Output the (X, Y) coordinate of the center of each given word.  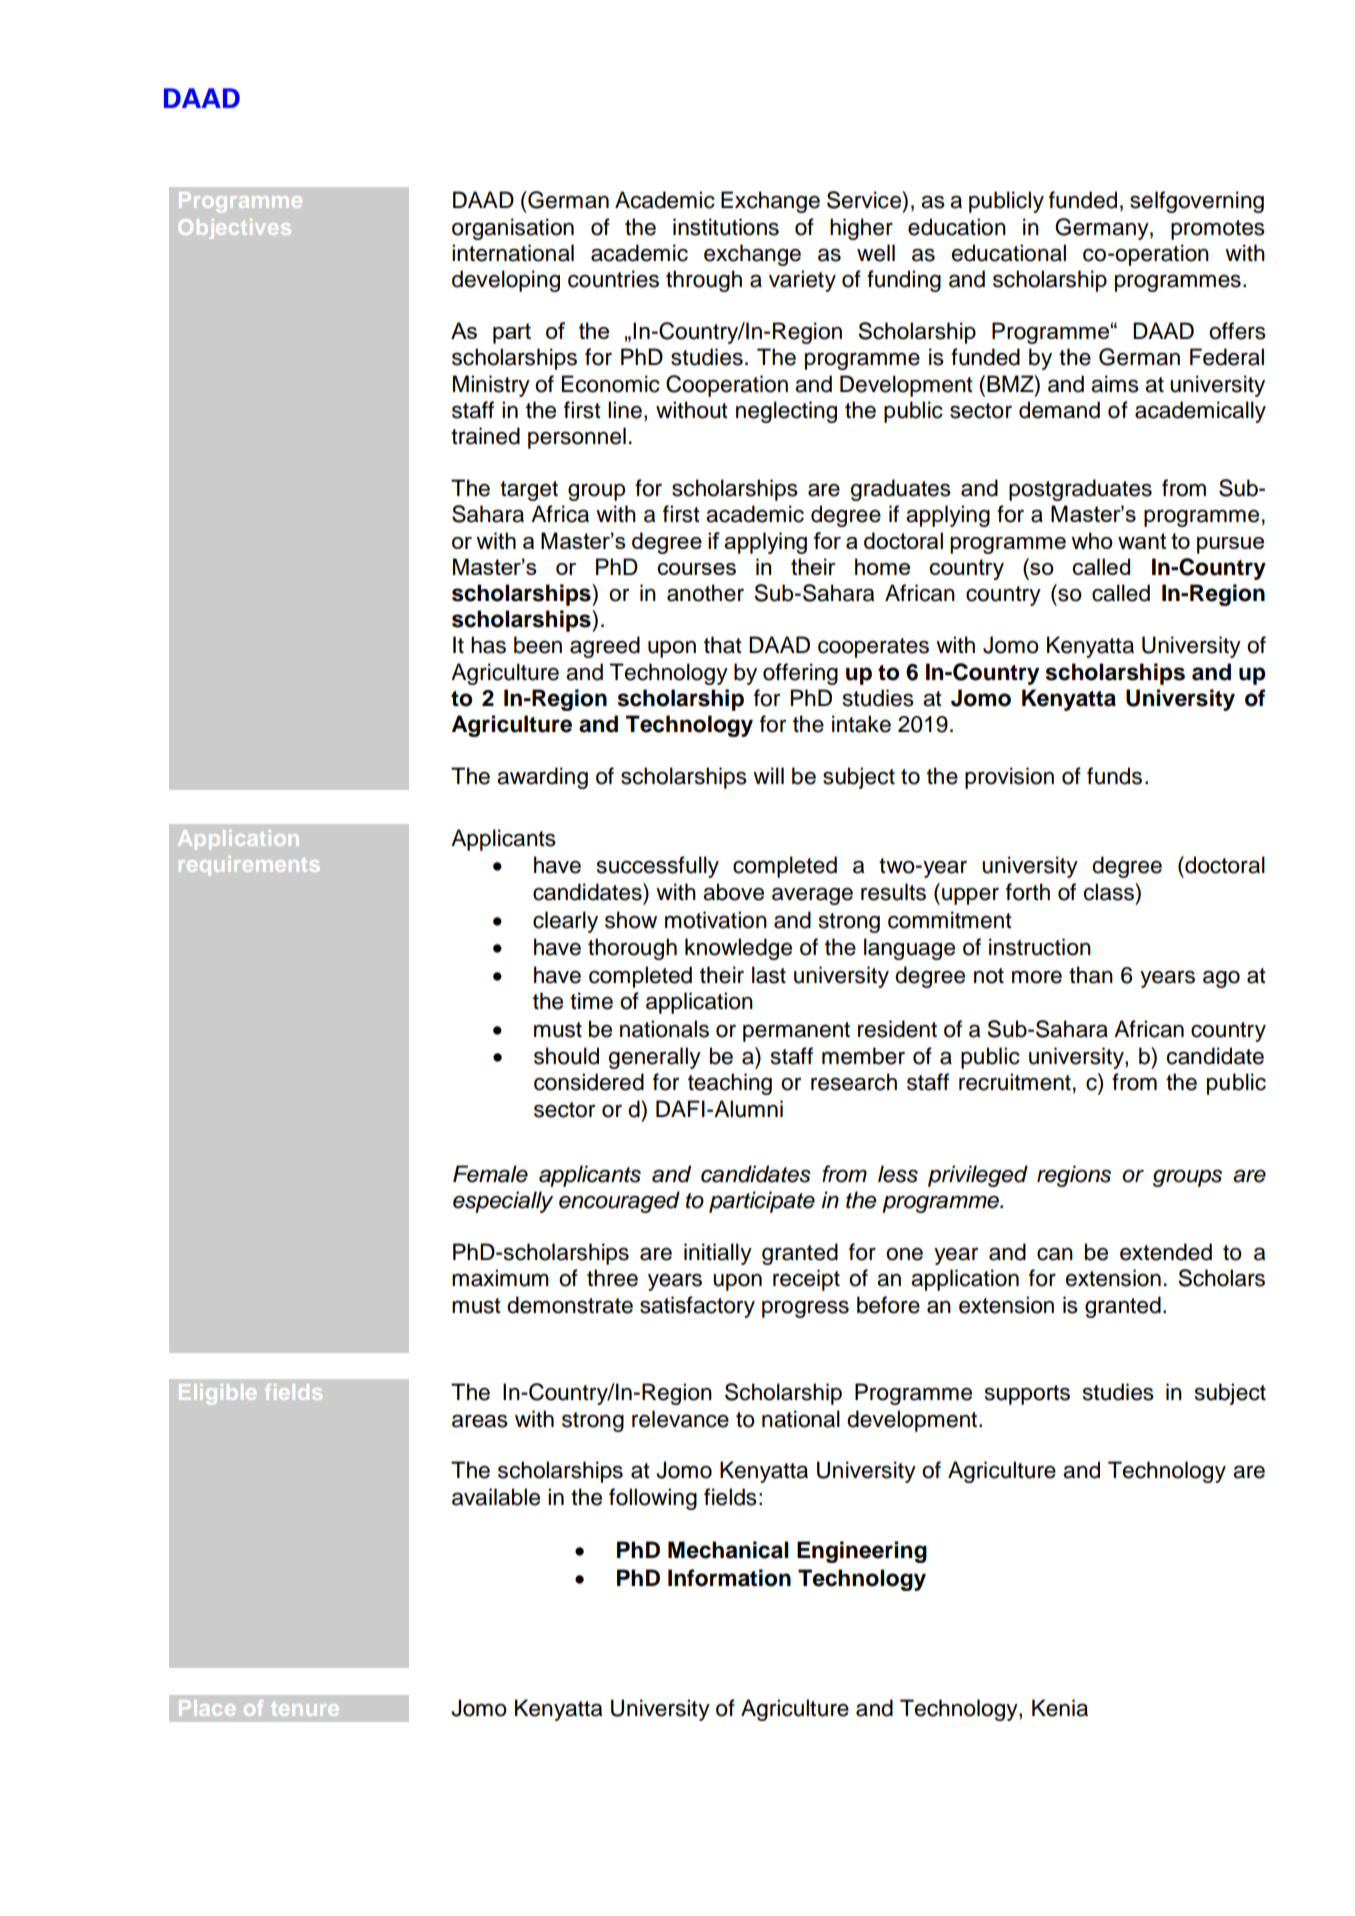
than (1091, 975)
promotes (1218, 230)
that (723, 645)
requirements (249, 866)
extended (1166, 1252)
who (1092, 540)
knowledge (738, 949)
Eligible (217, 1394)
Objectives (235, 229)
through (704, 281)
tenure (305, 1709)
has (488, 645)
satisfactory (697, 1307)
